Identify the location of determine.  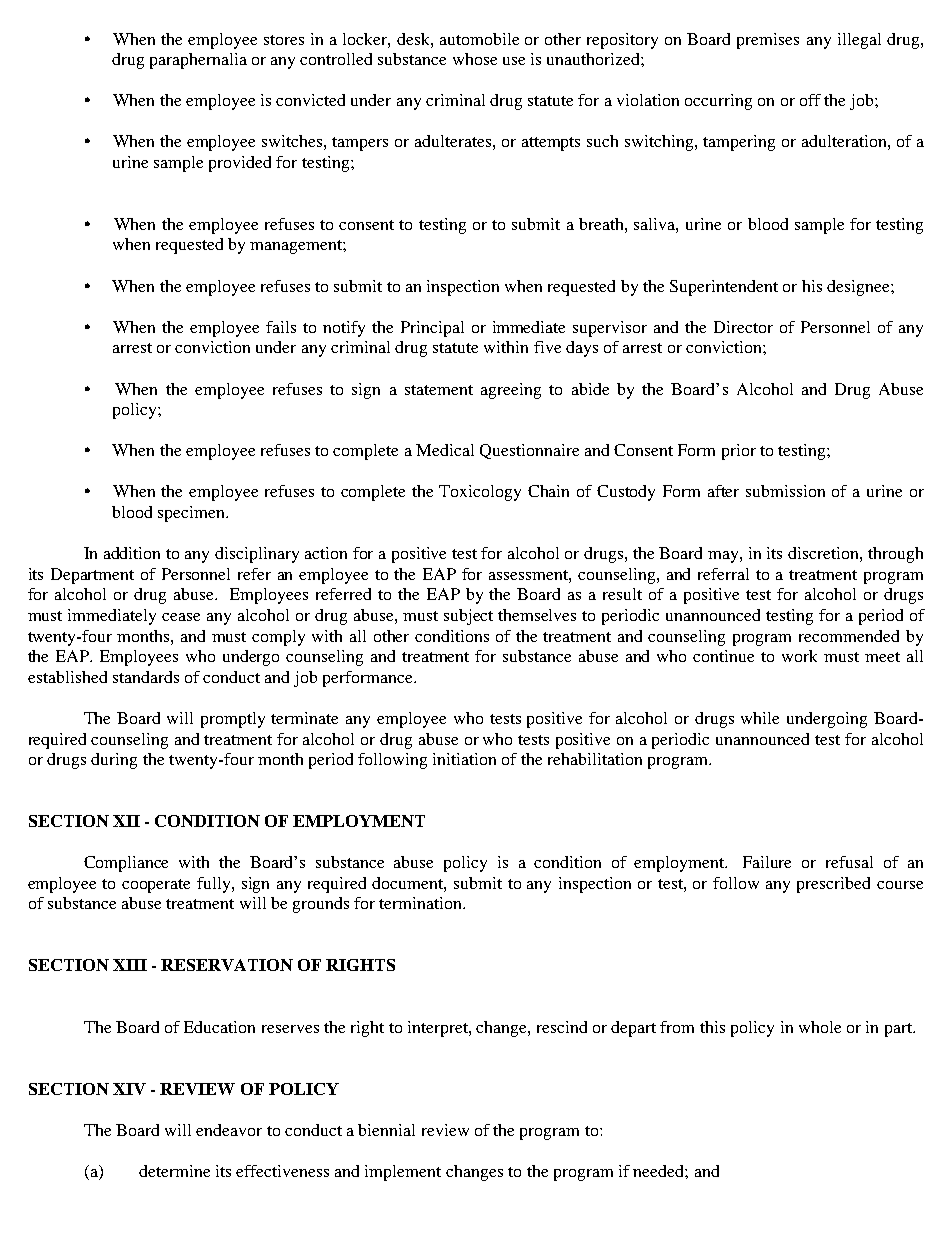
(174, 1171).
